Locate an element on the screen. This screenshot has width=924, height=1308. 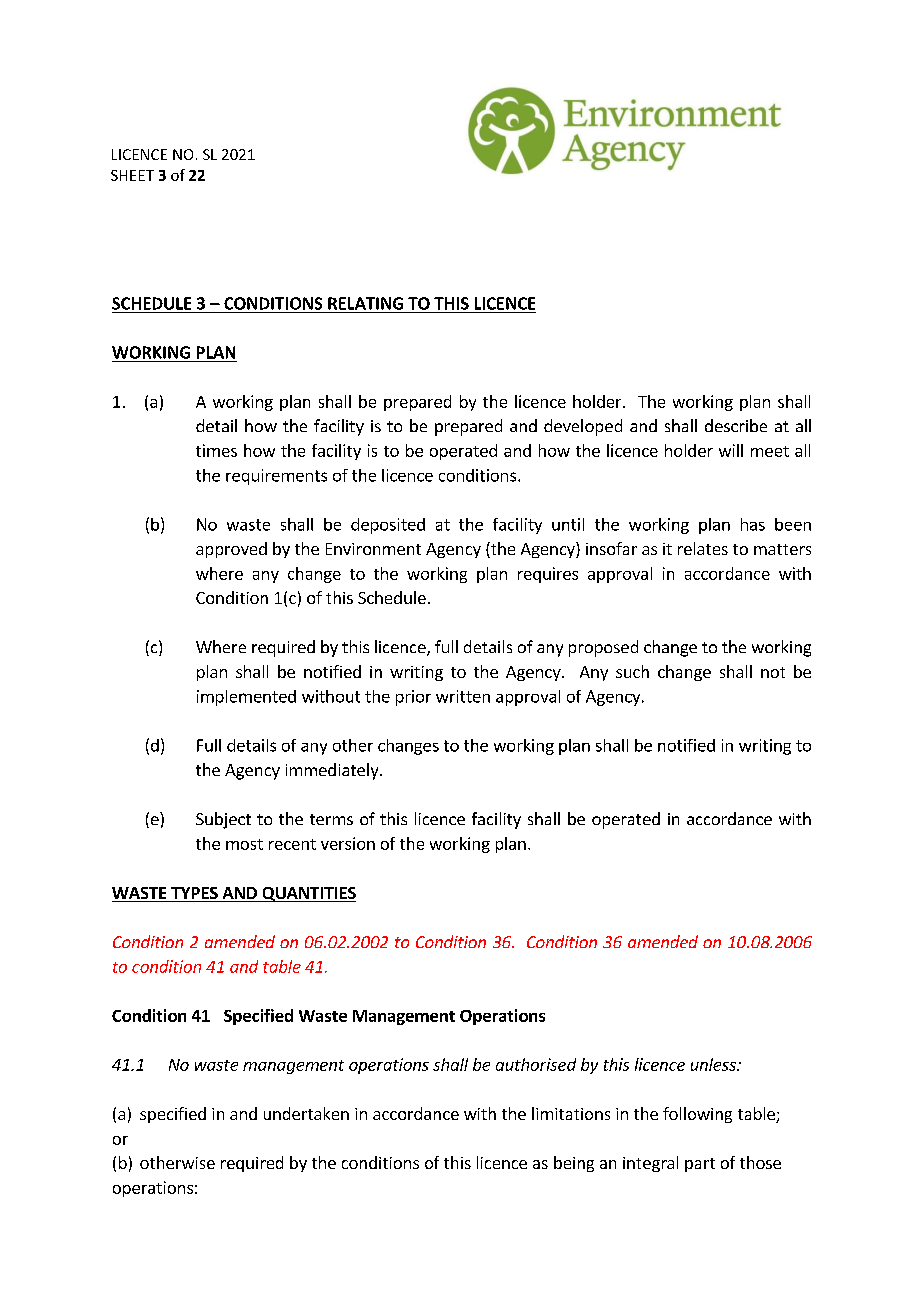
undertaken is located at coordinates (306, 1113).
